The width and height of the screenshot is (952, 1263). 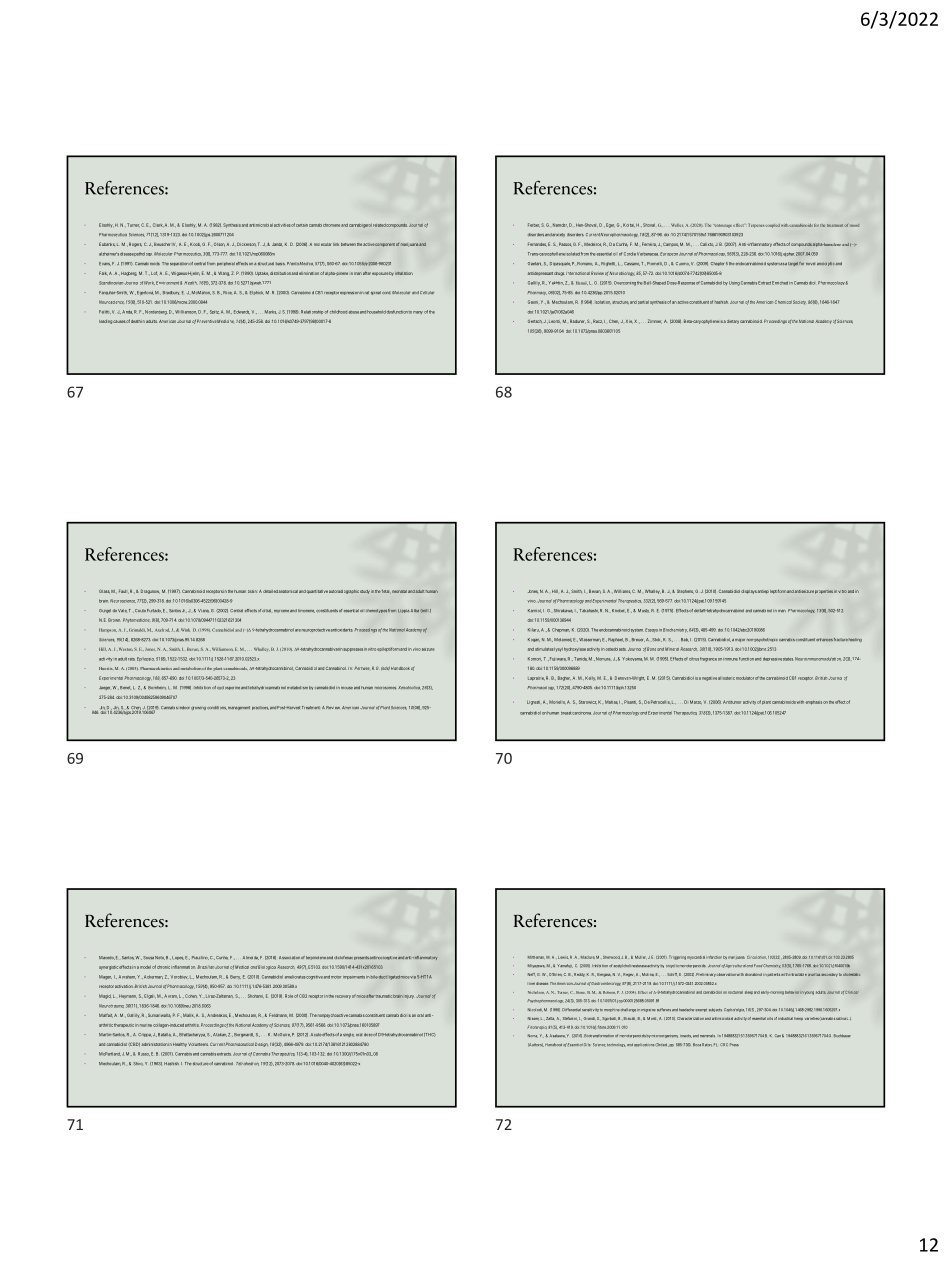 What do you see at coordinates (566, 713) in the screenshot?
I see `breast` at bounding box center [566, 713].
